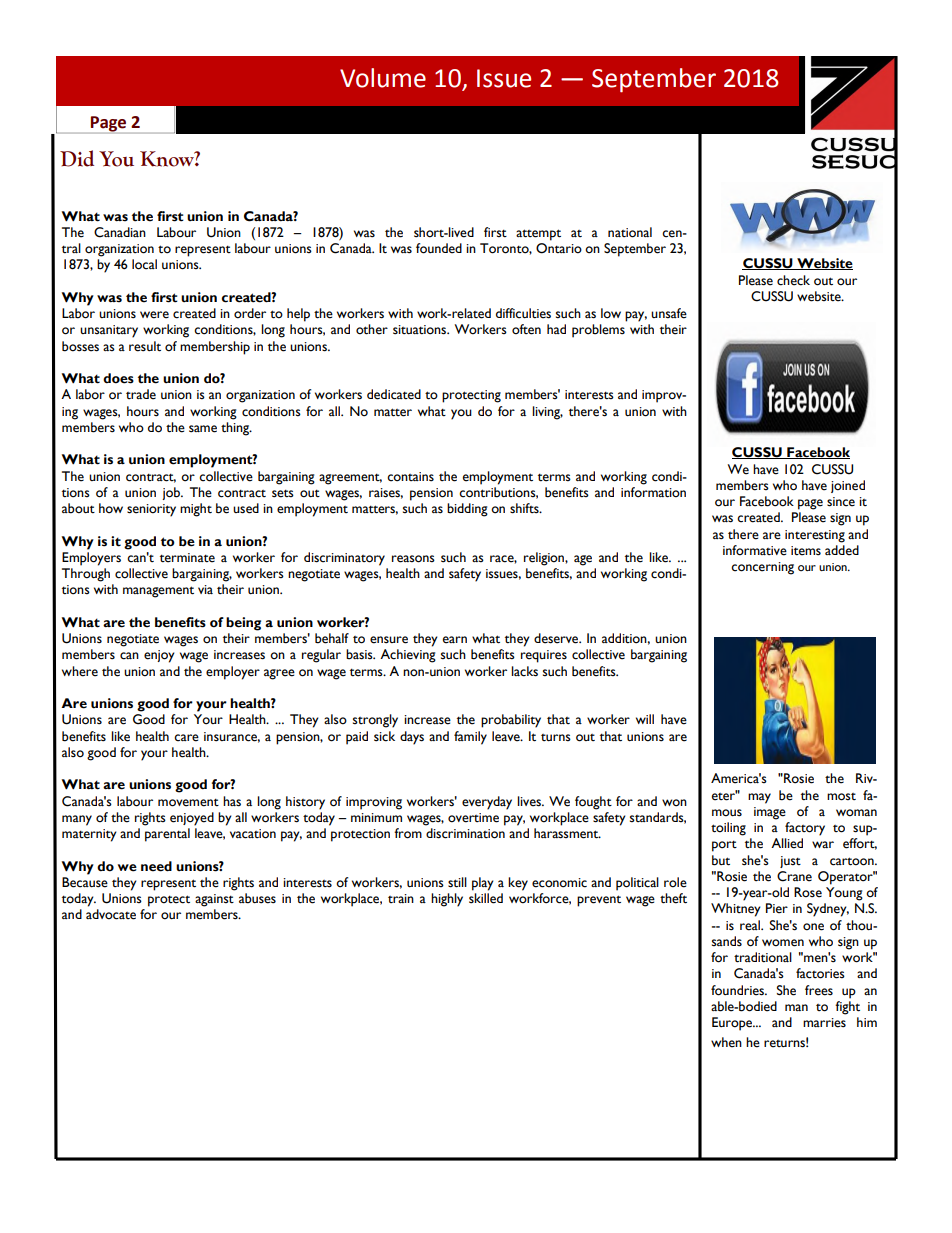 The width and height of the screenshot is (952, 1233). I want to click on check, so click(793, 280).
